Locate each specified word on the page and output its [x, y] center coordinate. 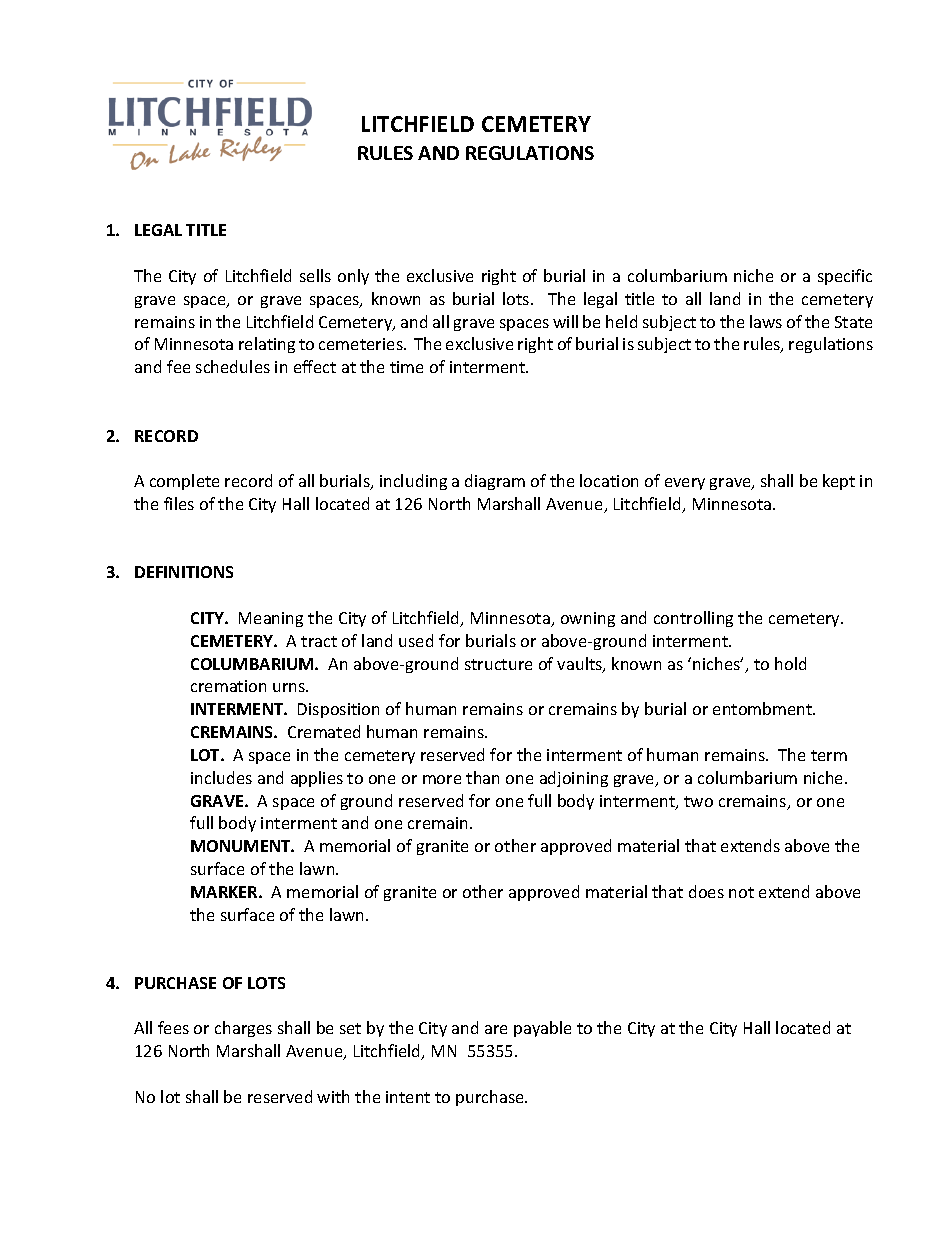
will [565, 321]
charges [243, 1029]
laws [766, 321]
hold [790, 663]
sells [315, 275]
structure [498, 664]
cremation [228, 686]
